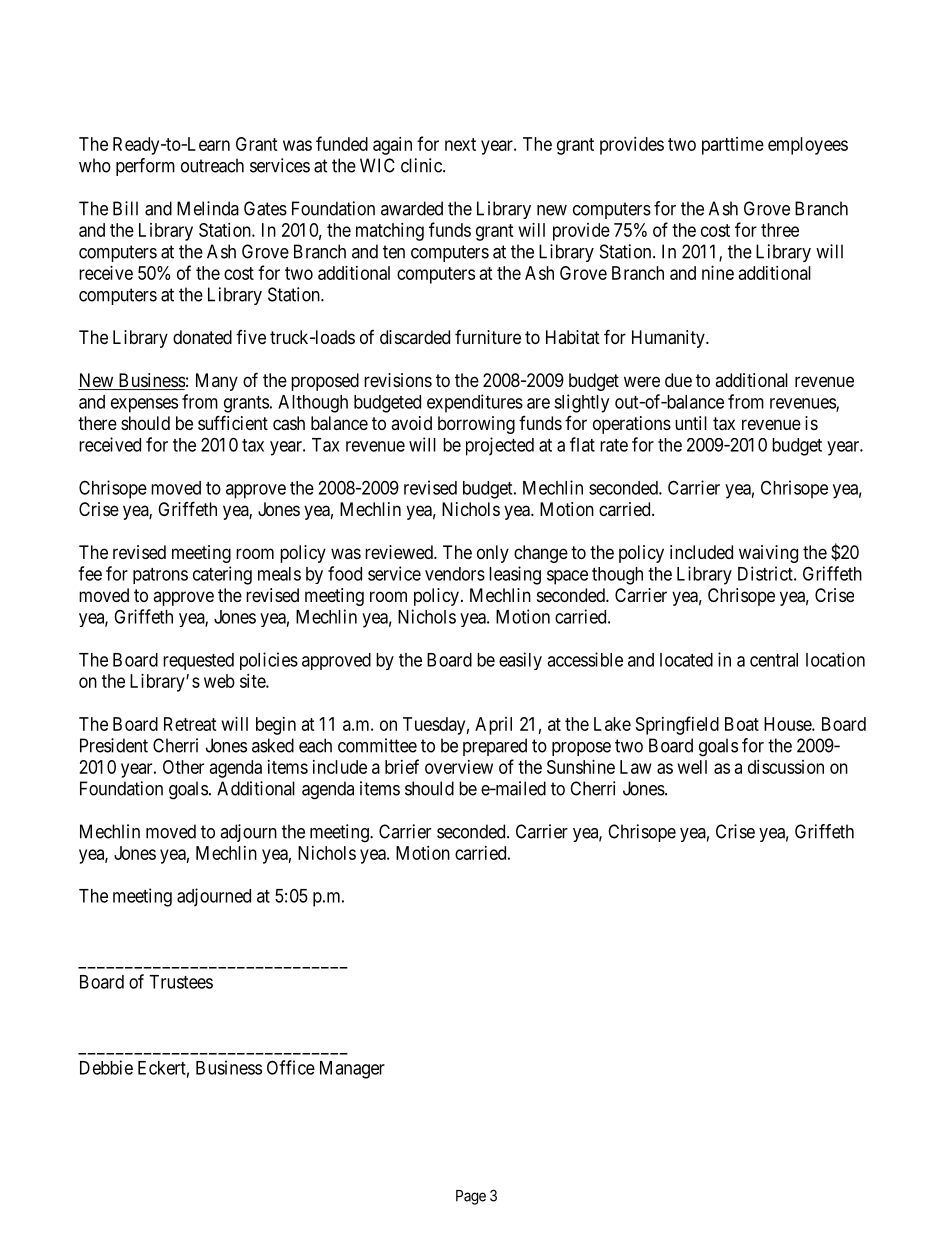  Describe the element at coordinates (459, 767) in the screenshot. I see `overview` at that location.
